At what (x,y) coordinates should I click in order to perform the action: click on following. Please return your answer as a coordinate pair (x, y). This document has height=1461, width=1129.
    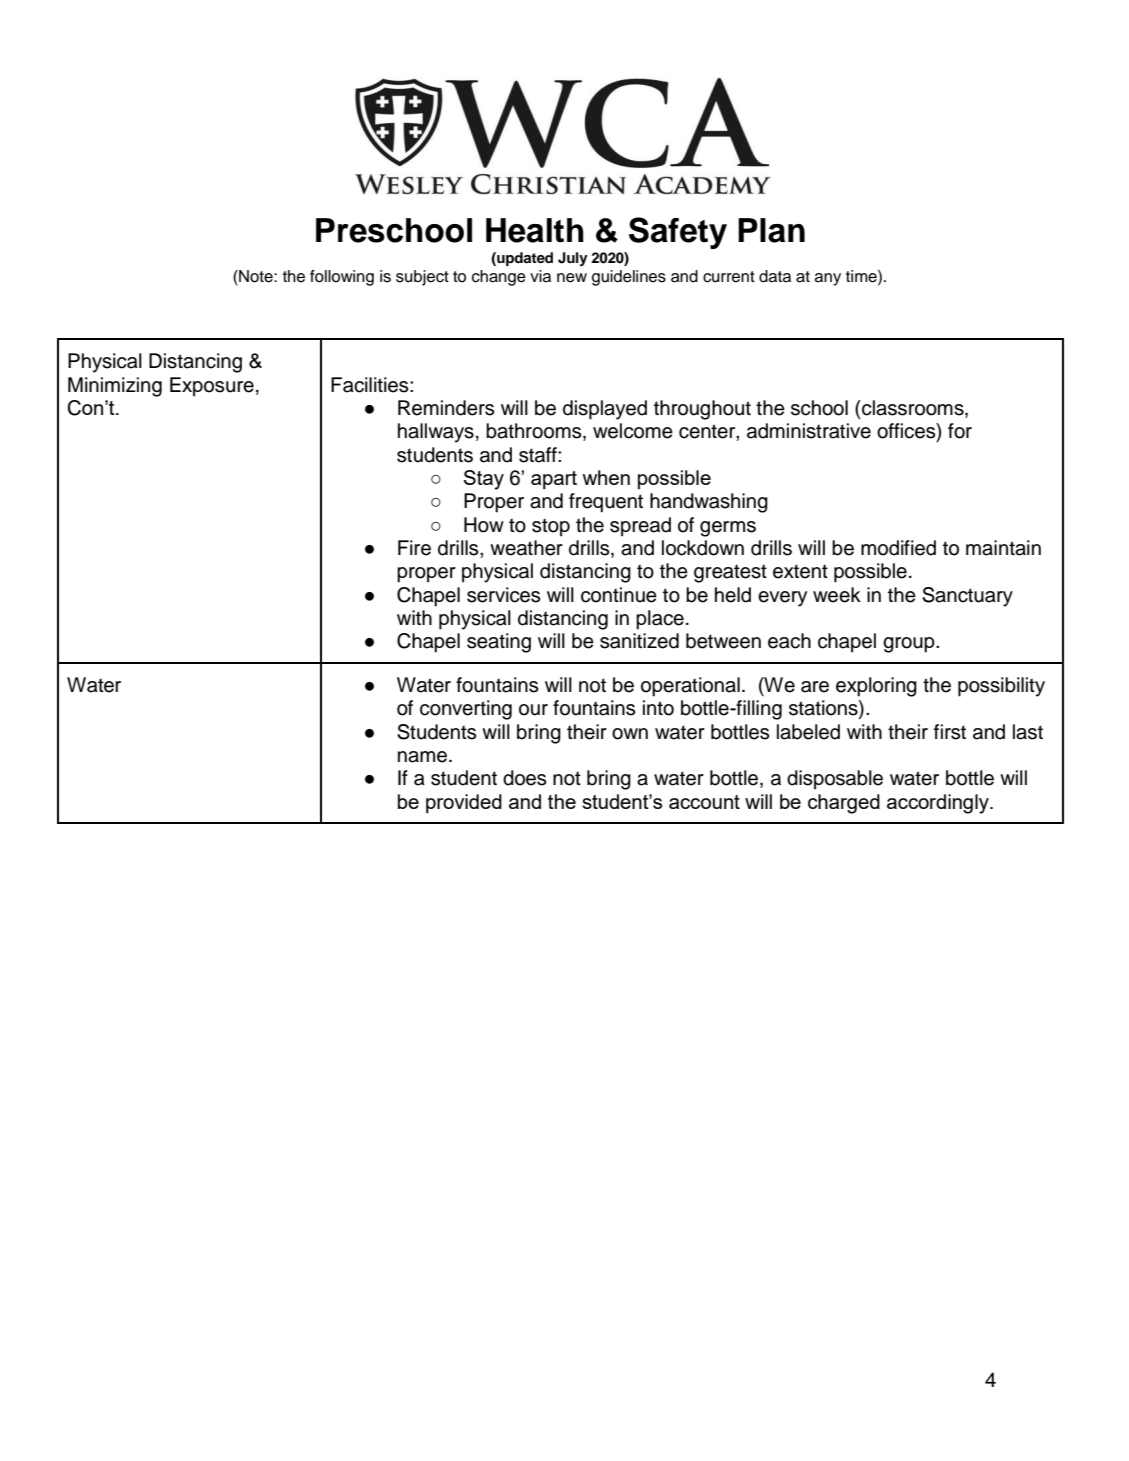
    Looking at the image, I should click on (342, 278).
